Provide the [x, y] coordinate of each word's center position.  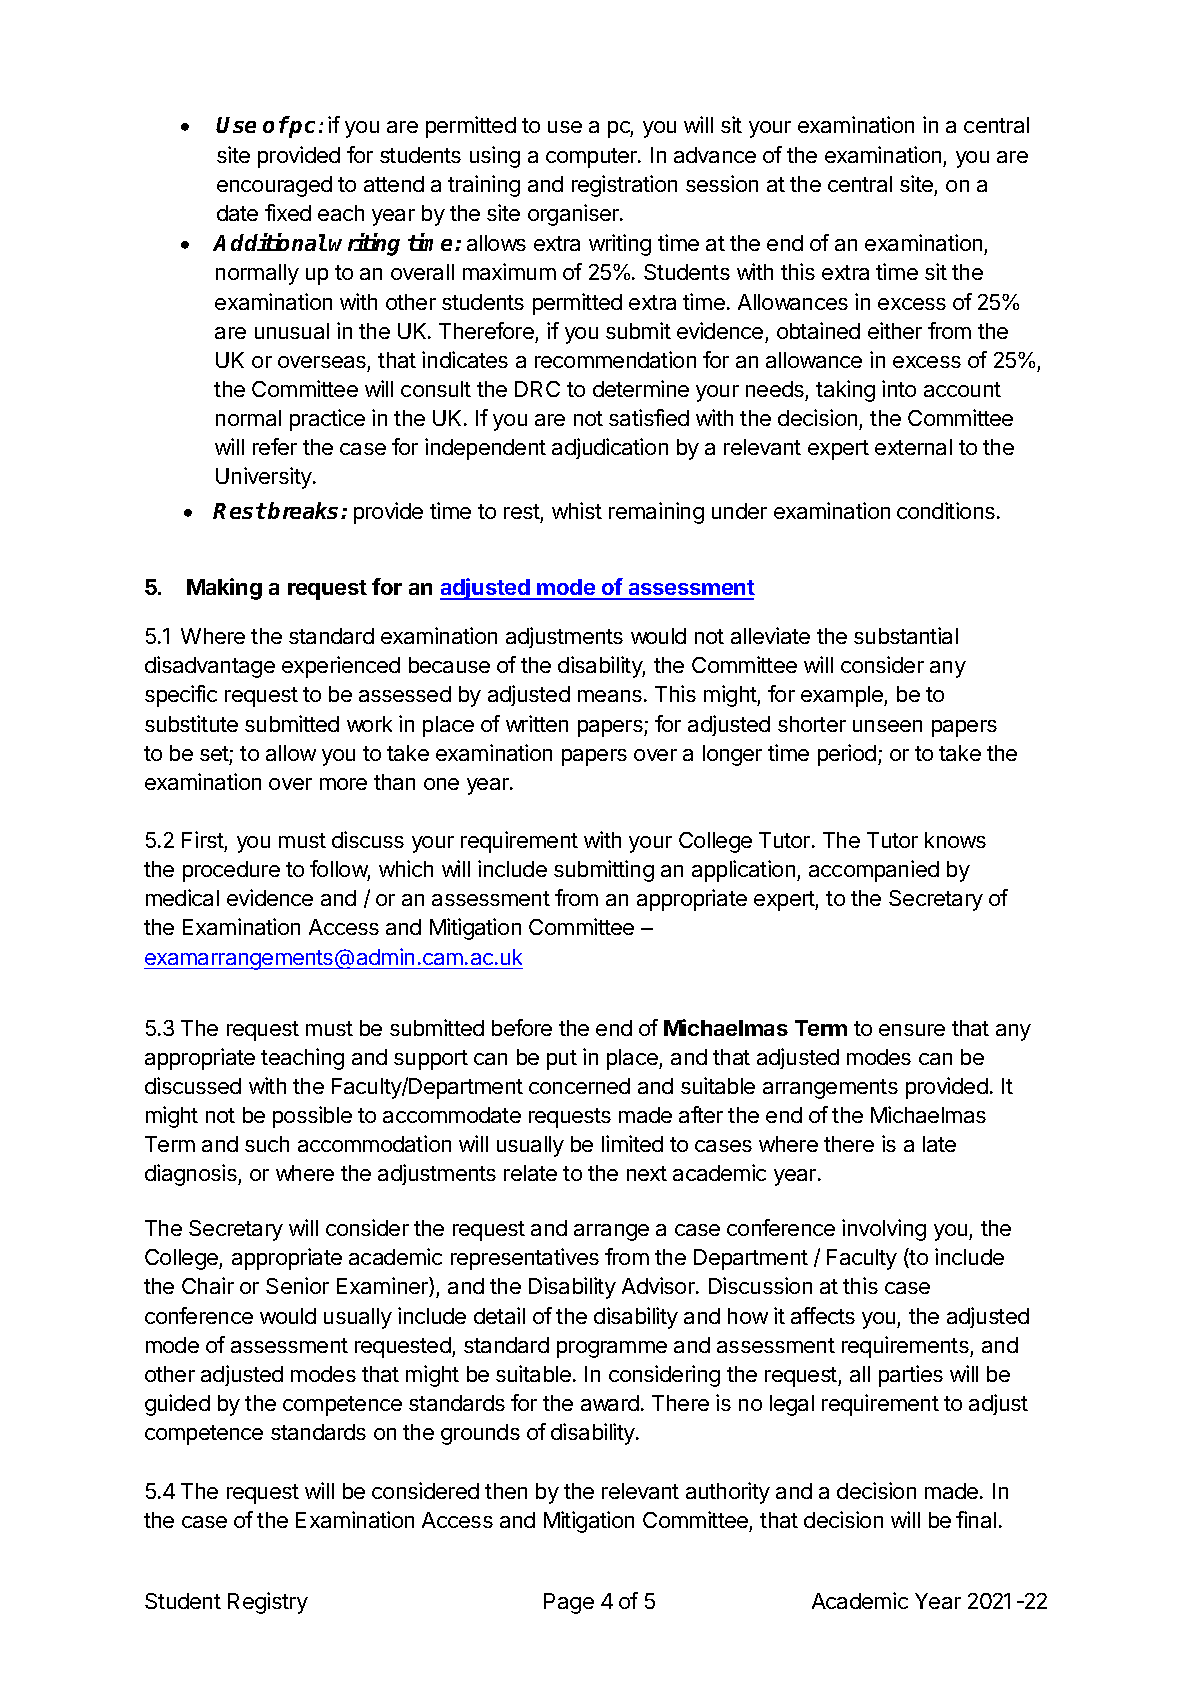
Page [569, 1603]
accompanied [874, 871]
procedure [231, 871]
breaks [305, 510]
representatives [525, 1259]
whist [577, 510]
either [895, 330]
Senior [297, 1285]
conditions [946, 510]
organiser [574, 215]
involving [884, 1230]
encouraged [274, 186]
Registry [268, 1603]
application [743, 871]
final [976, 1519]
